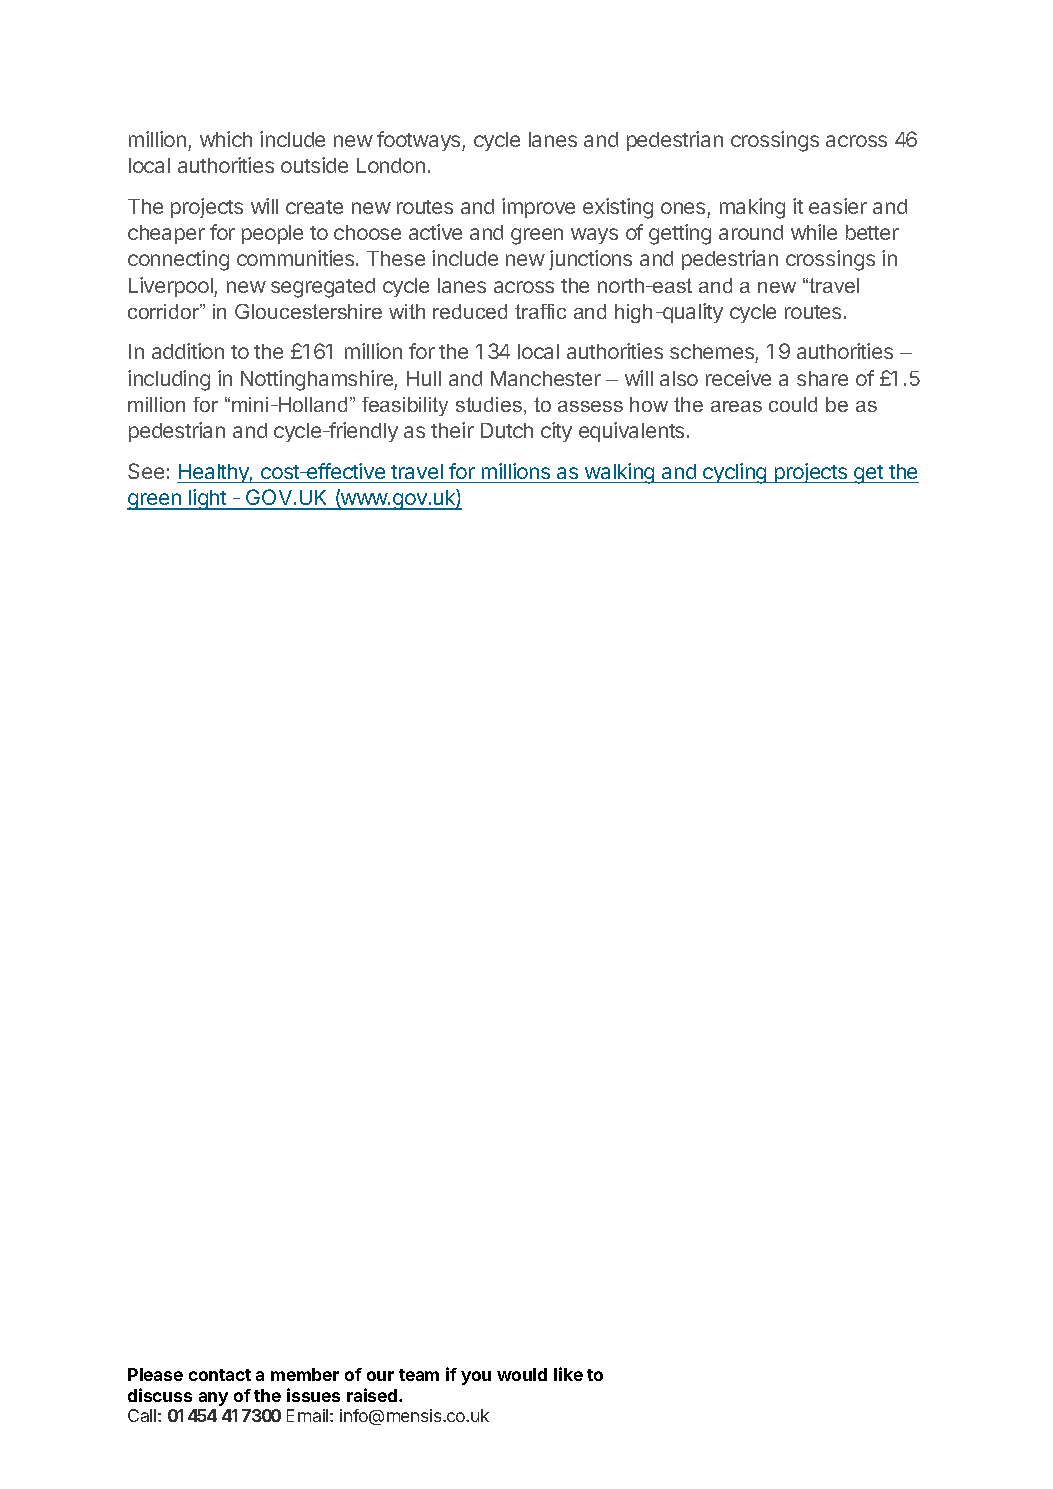 The width and height of the image is (1053, 1489). I want to click on walking, so click(620, 473).
